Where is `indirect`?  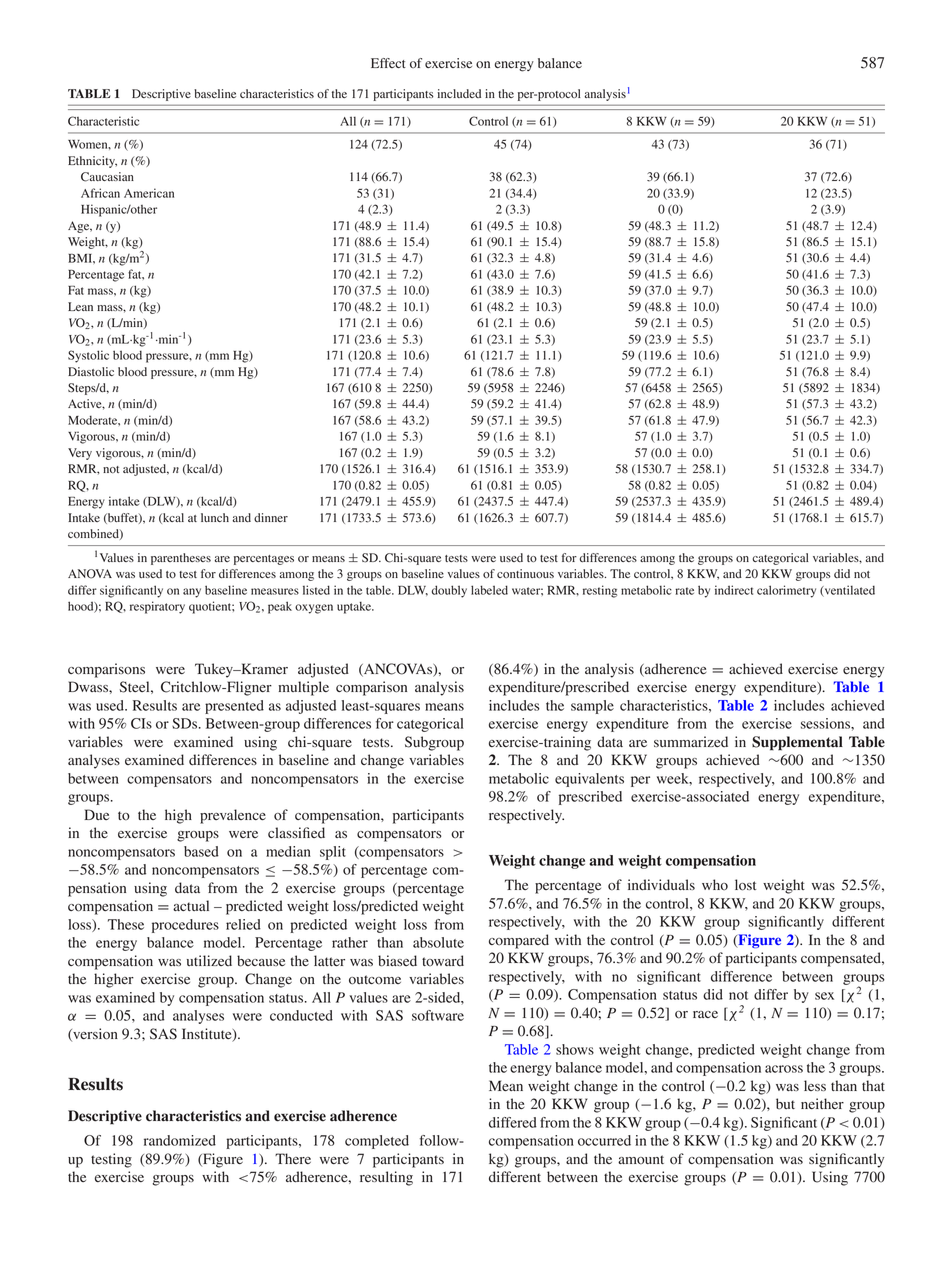 indirect is located at coordinates (734, 590).
